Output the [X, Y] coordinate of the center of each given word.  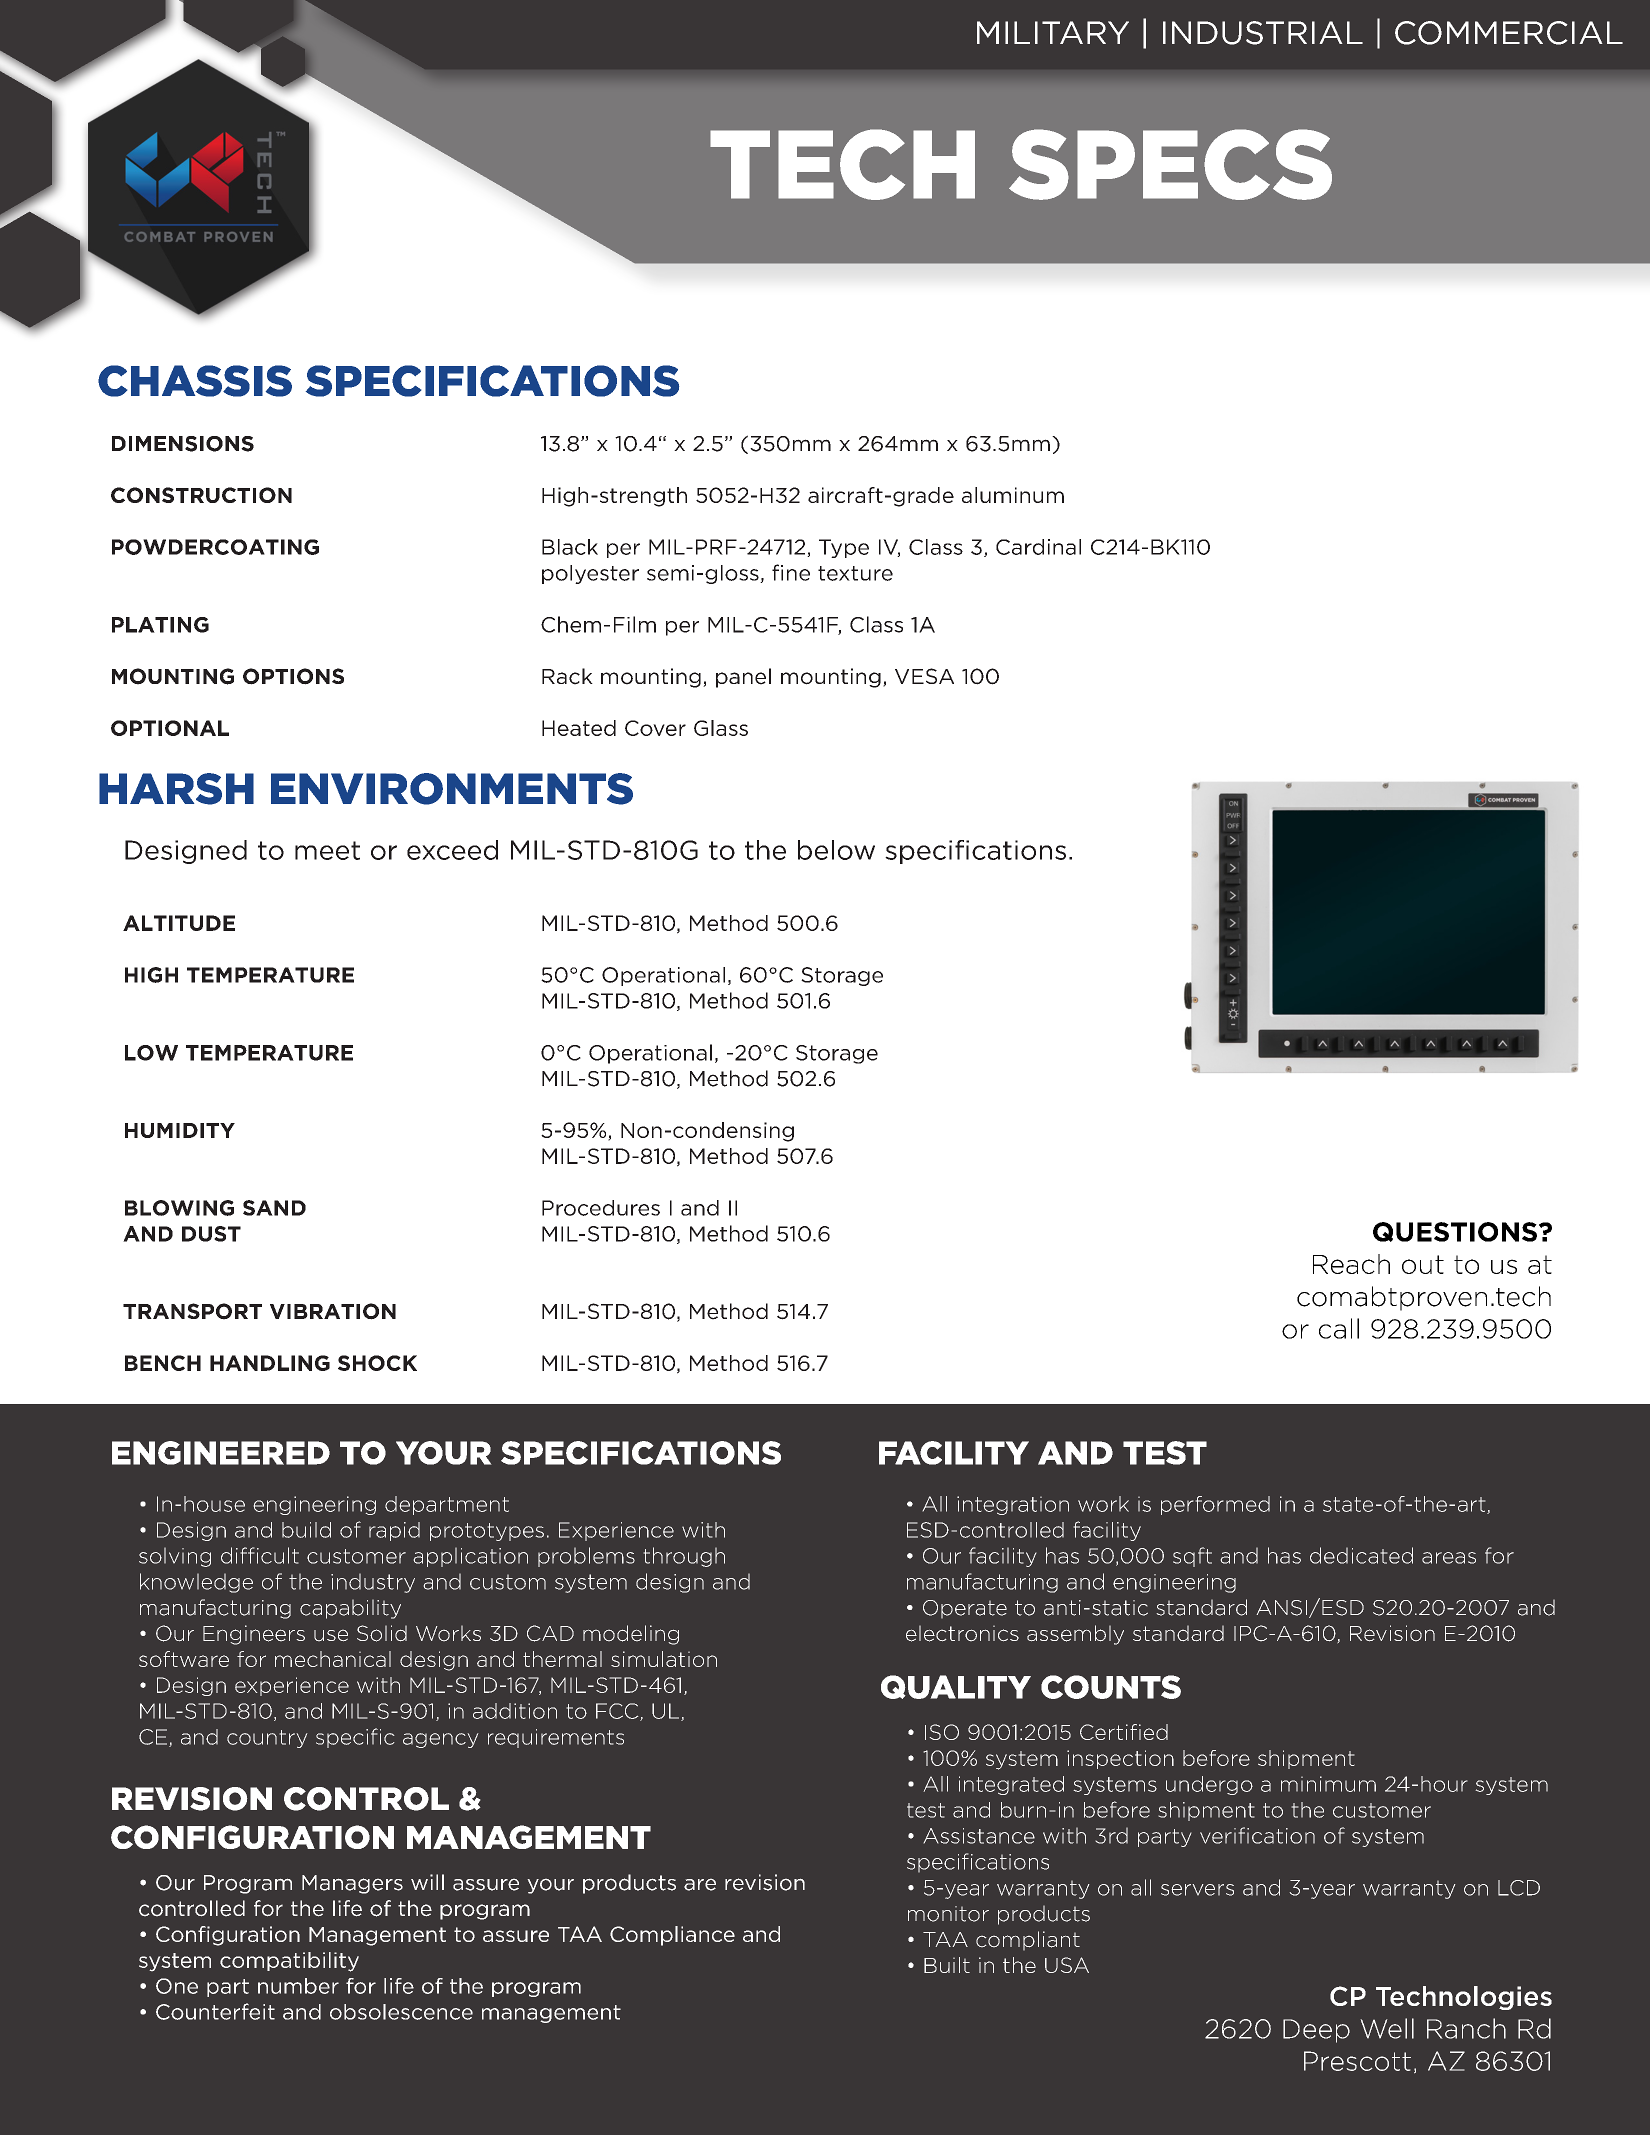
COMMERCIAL [1509, 33]
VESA [924, 676]
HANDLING [270, 1363]
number [298, 1986]
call [1339, 1328]
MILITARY [1053, 32]
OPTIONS [293, 676]
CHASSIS [195, 381]
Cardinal [1038, 547]
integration [1013, 1505]
